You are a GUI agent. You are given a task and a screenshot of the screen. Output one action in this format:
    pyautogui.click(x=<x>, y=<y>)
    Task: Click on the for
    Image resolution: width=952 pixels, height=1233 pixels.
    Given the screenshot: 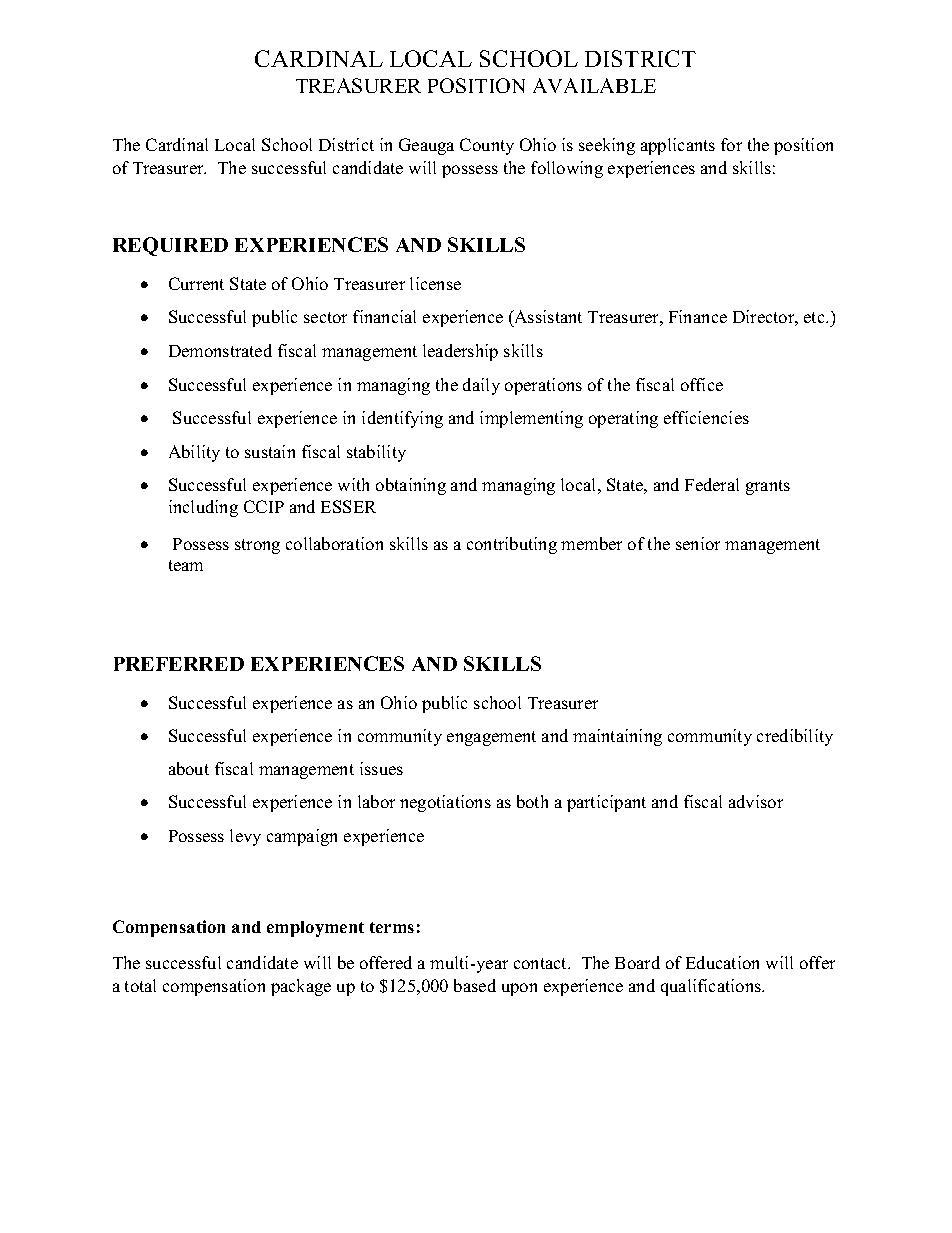 What is the action you would take?
    pyautogui.click(x=731, y=144)
